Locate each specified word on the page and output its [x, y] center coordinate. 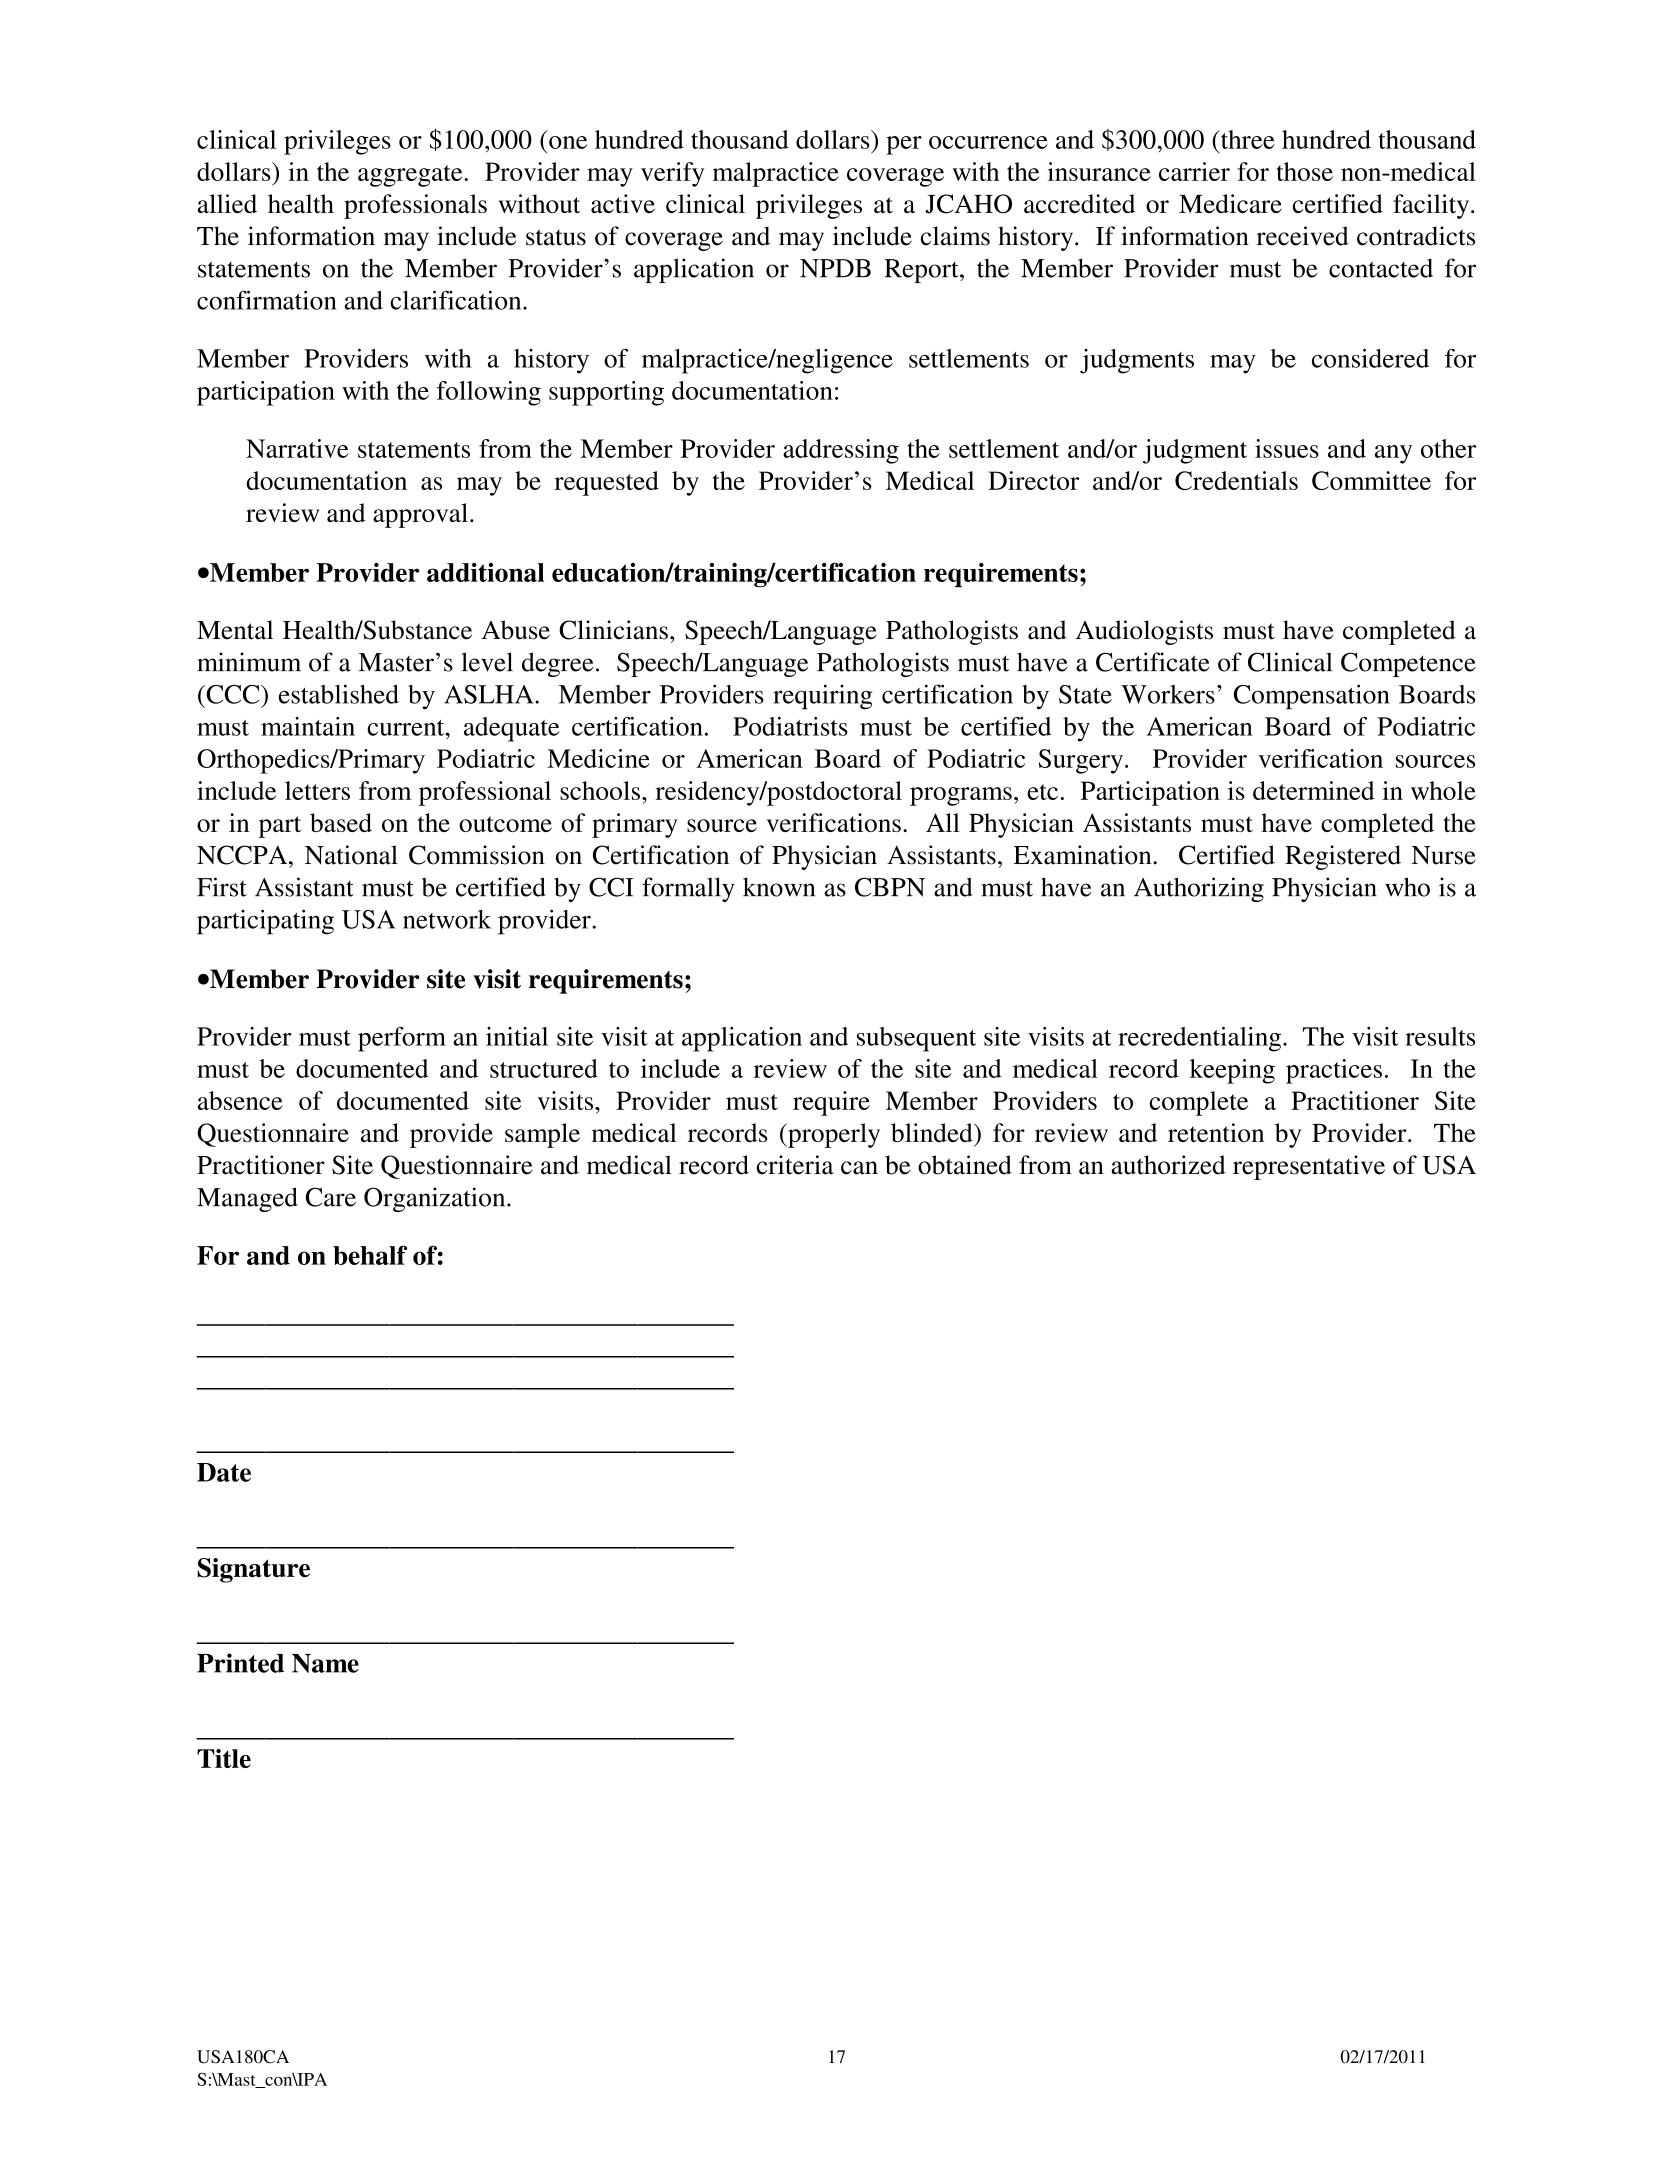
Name [325, 1663]
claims [955, 236]
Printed [240, 1663]
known [779, 887]
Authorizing [1199, 889]
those [1304, 171]
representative [1309, 1167]
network [447, 919]
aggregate [411, 176]
